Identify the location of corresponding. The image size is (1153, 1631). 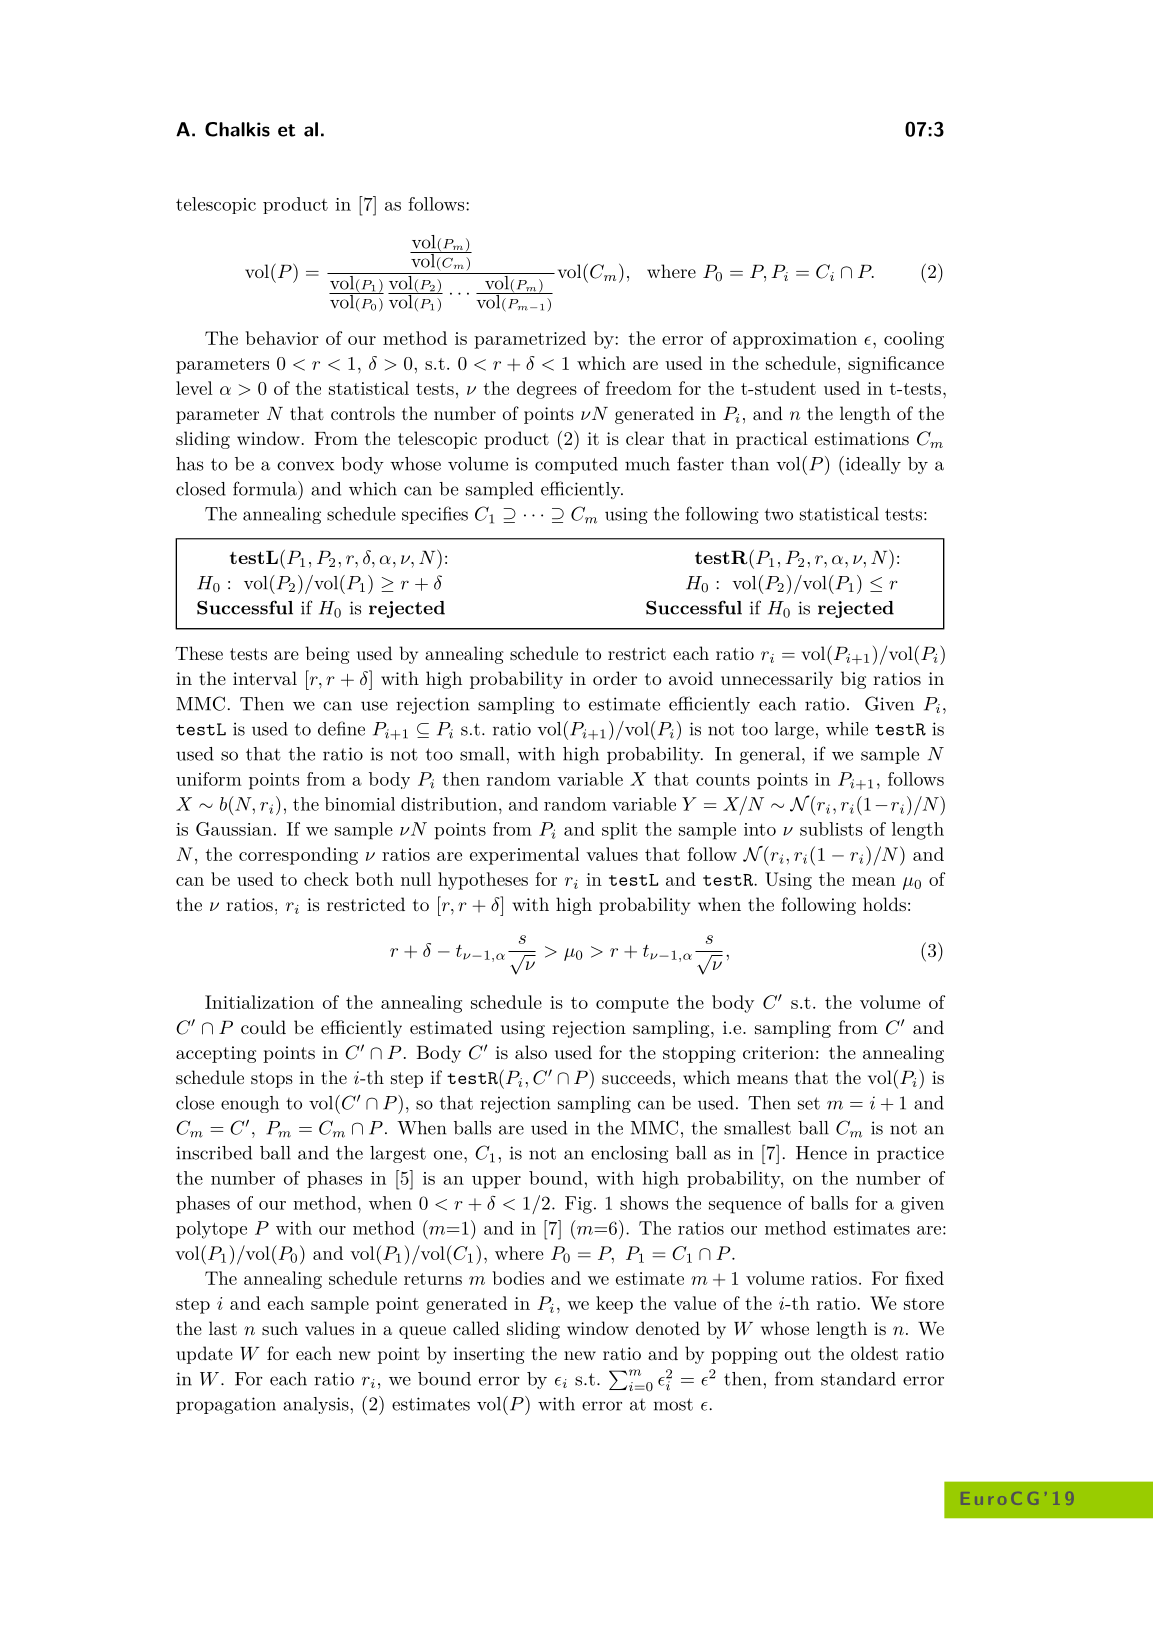
(298, 856).
